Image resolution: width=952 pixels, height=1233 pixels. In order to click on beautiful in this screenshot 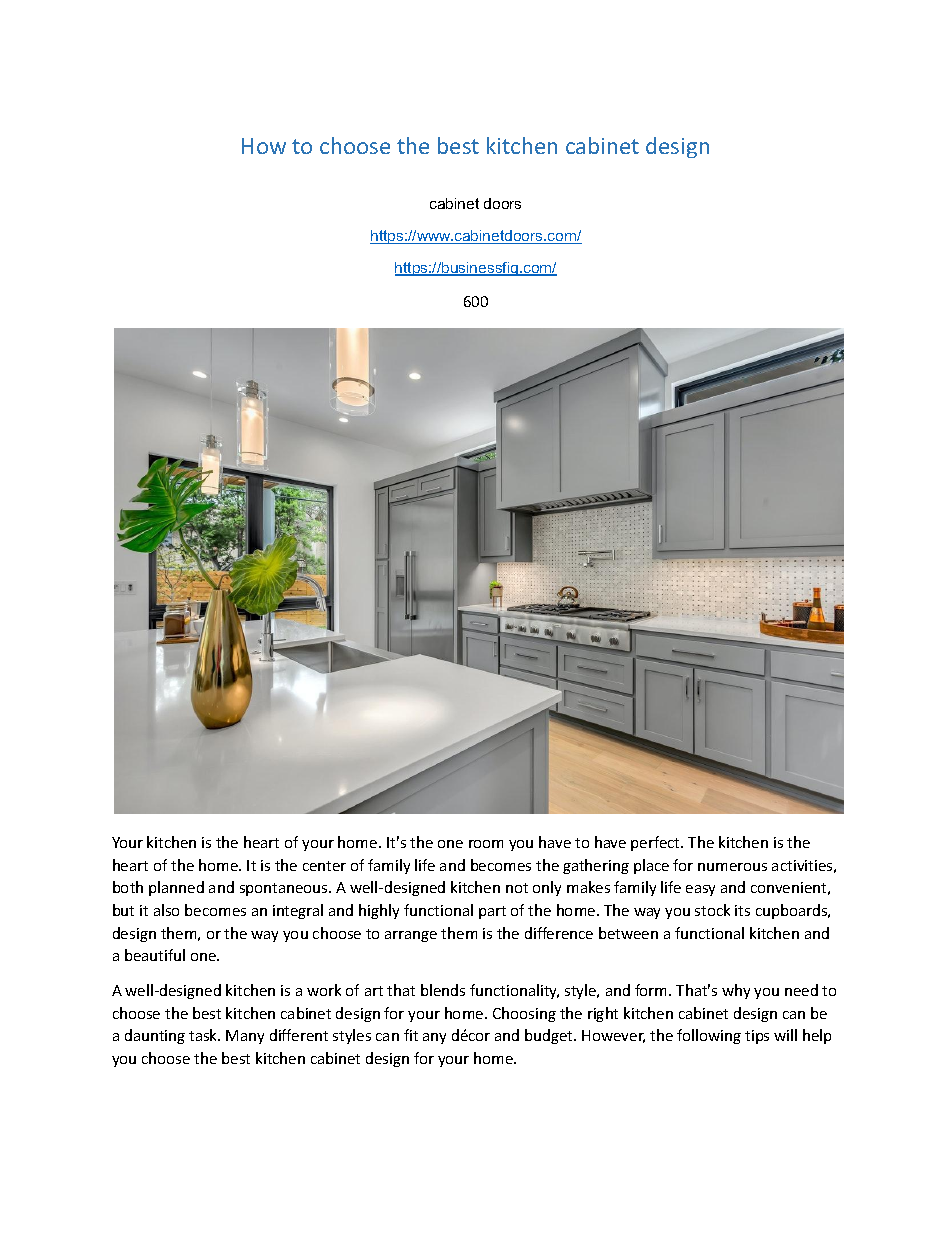, I will do `click(155, 955)`.
